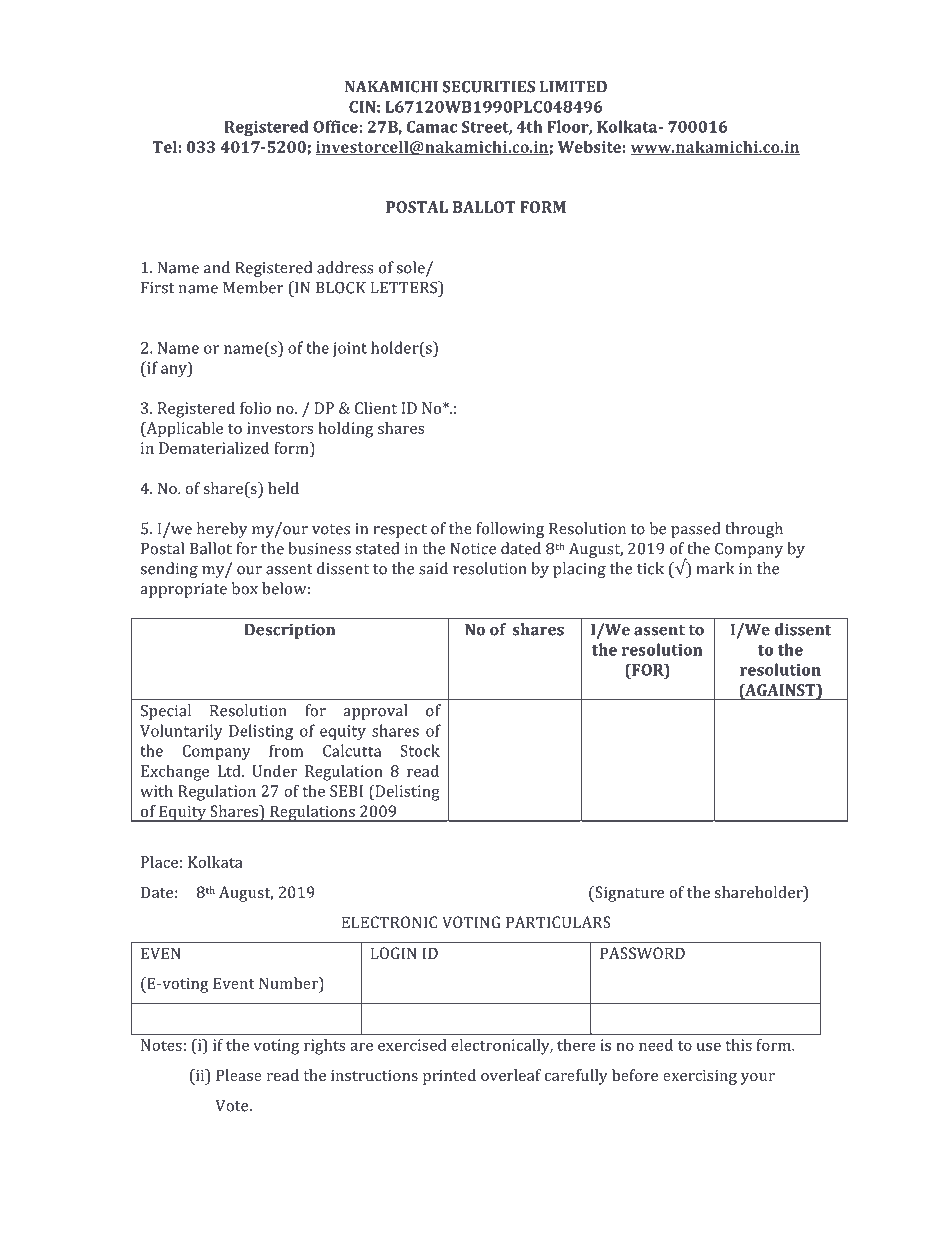  I want to click on Please, so click(239, 1075).
